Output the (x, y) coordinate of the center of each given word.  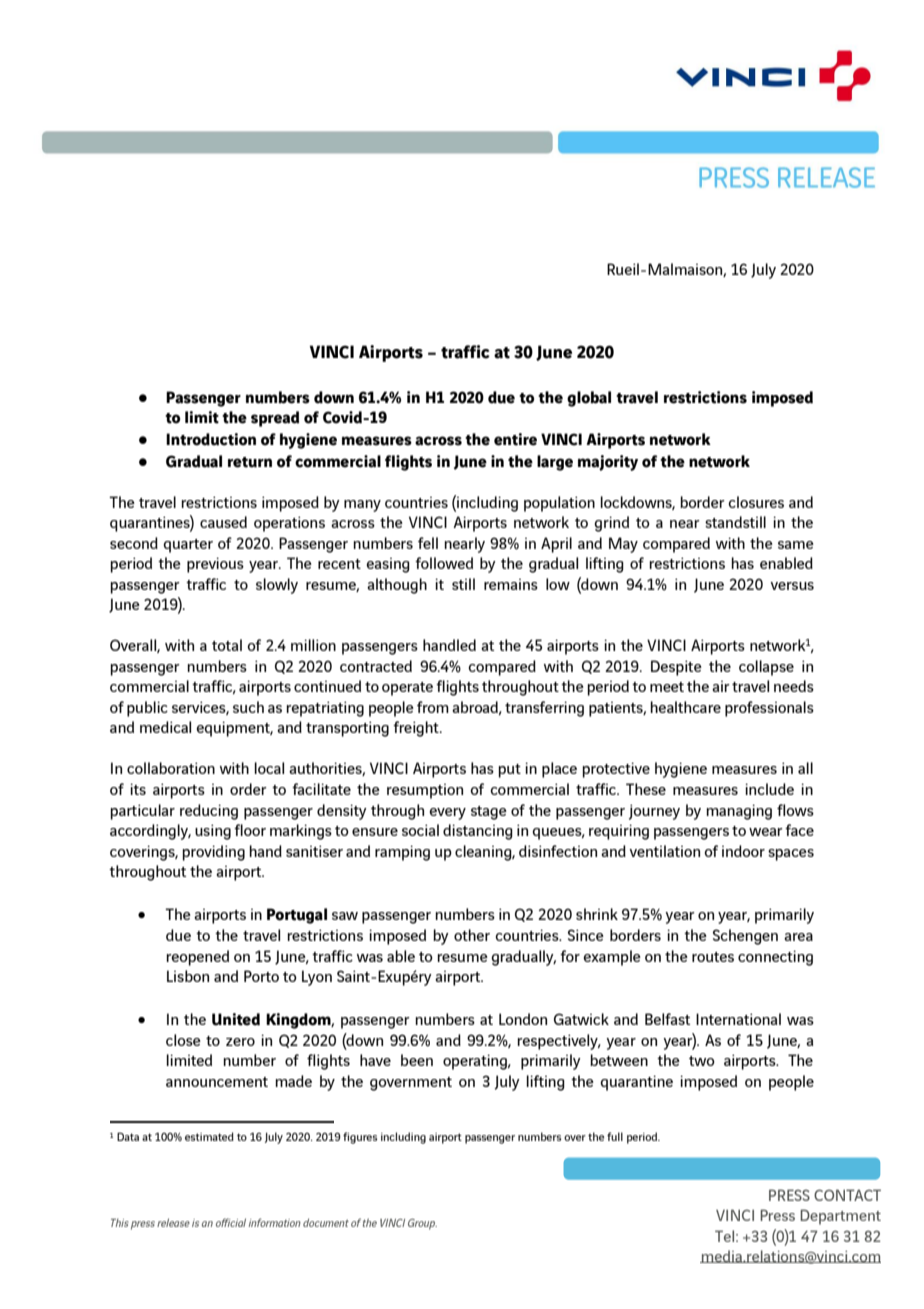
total (227, 645)
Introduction (211, 439)
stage (489, 813)
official (231, 1222)
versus (792, 586)
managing (739, 812)
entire (515, 439)
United (236, 1019)
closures (756, 502)
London (523, 1019)
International (738, 1019)
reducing (209, 812)
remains (511, 584)
